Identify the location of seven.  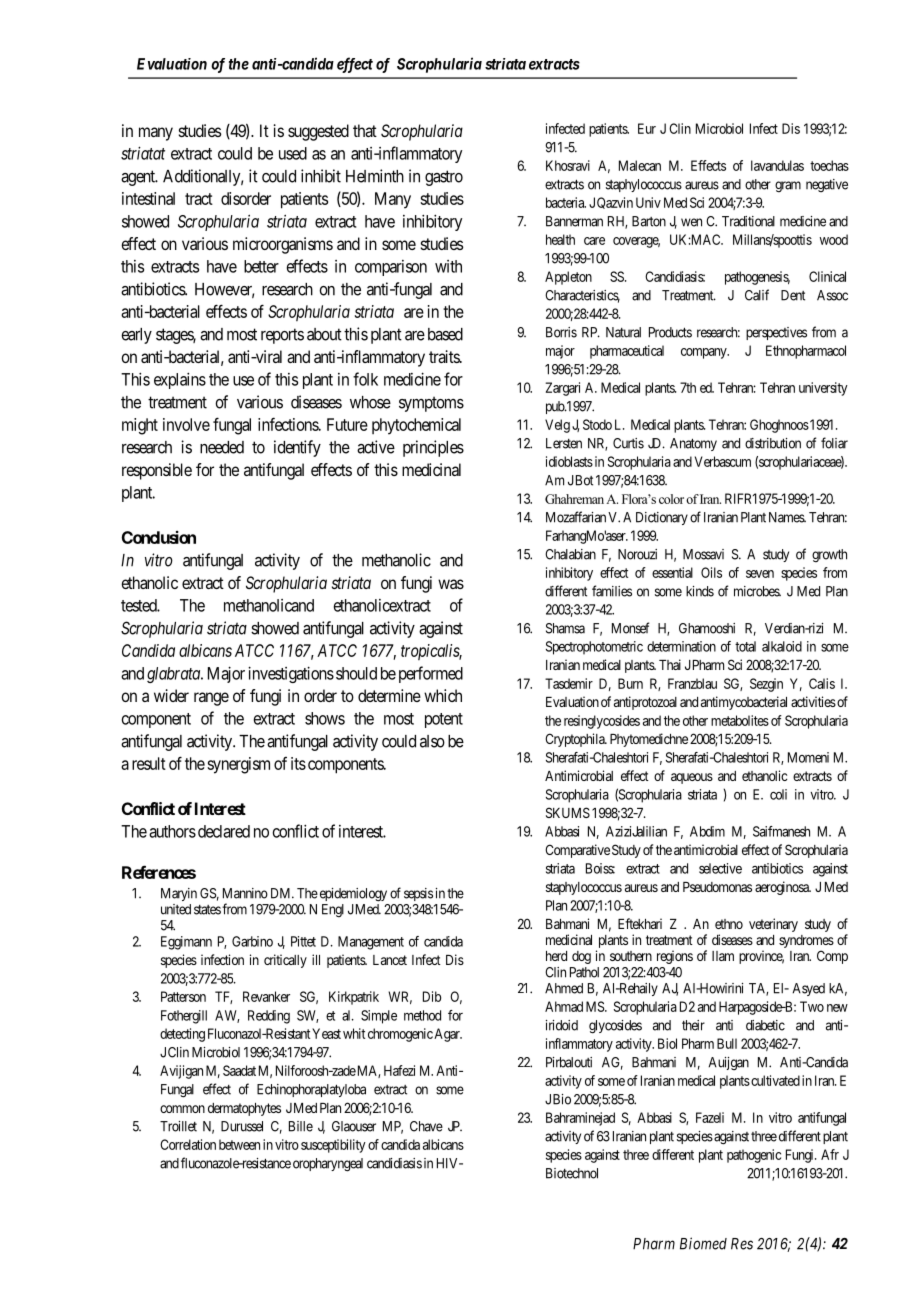
(760, 574).
